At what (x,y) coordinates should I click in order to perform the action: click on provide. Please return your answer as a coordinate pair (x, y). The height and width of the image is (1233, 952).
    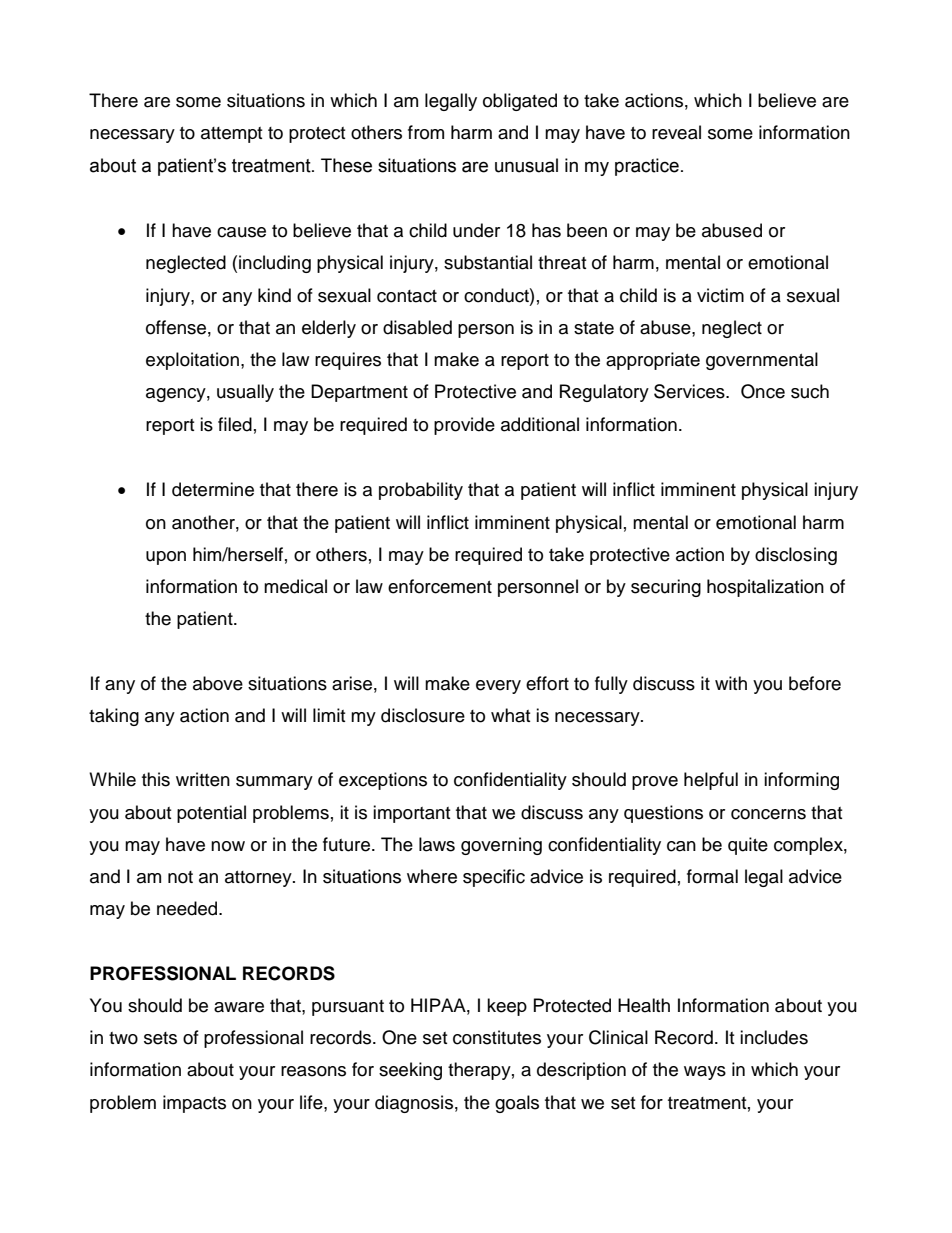
    Looking at the image, I should click on (464, 426).
